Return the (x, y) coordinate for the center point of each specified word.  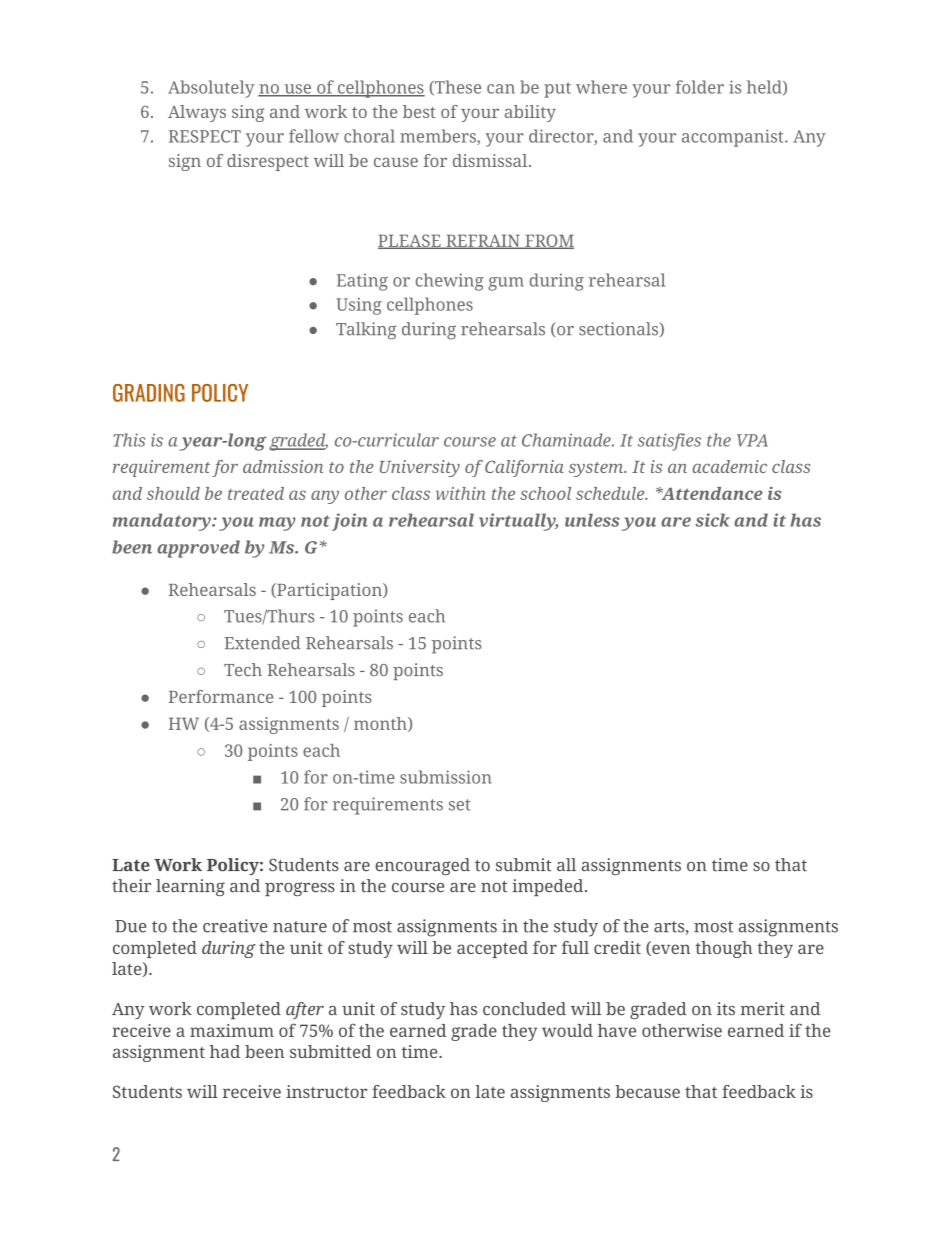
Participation (329, 591)
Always (197, 113)
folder (700, 87)
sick (713, 520)
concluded (524, 1009)
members (439, 137)
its (726, 1009)
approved (198, 549)
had (225, 1051)
